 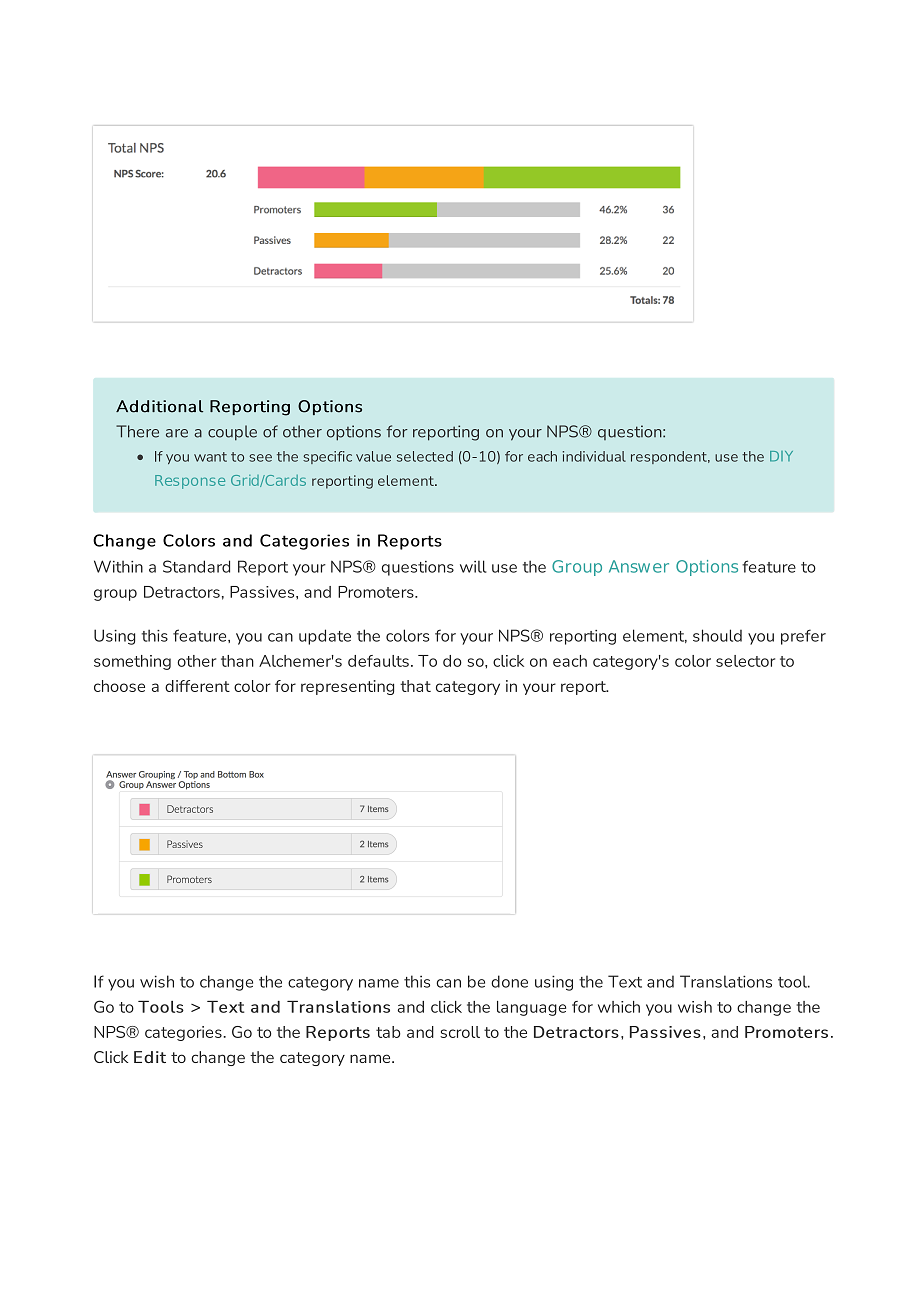 What do you see at coordinates (745, 661) in the screenshot?
I see `selector` at bounding box center [745, 661].
